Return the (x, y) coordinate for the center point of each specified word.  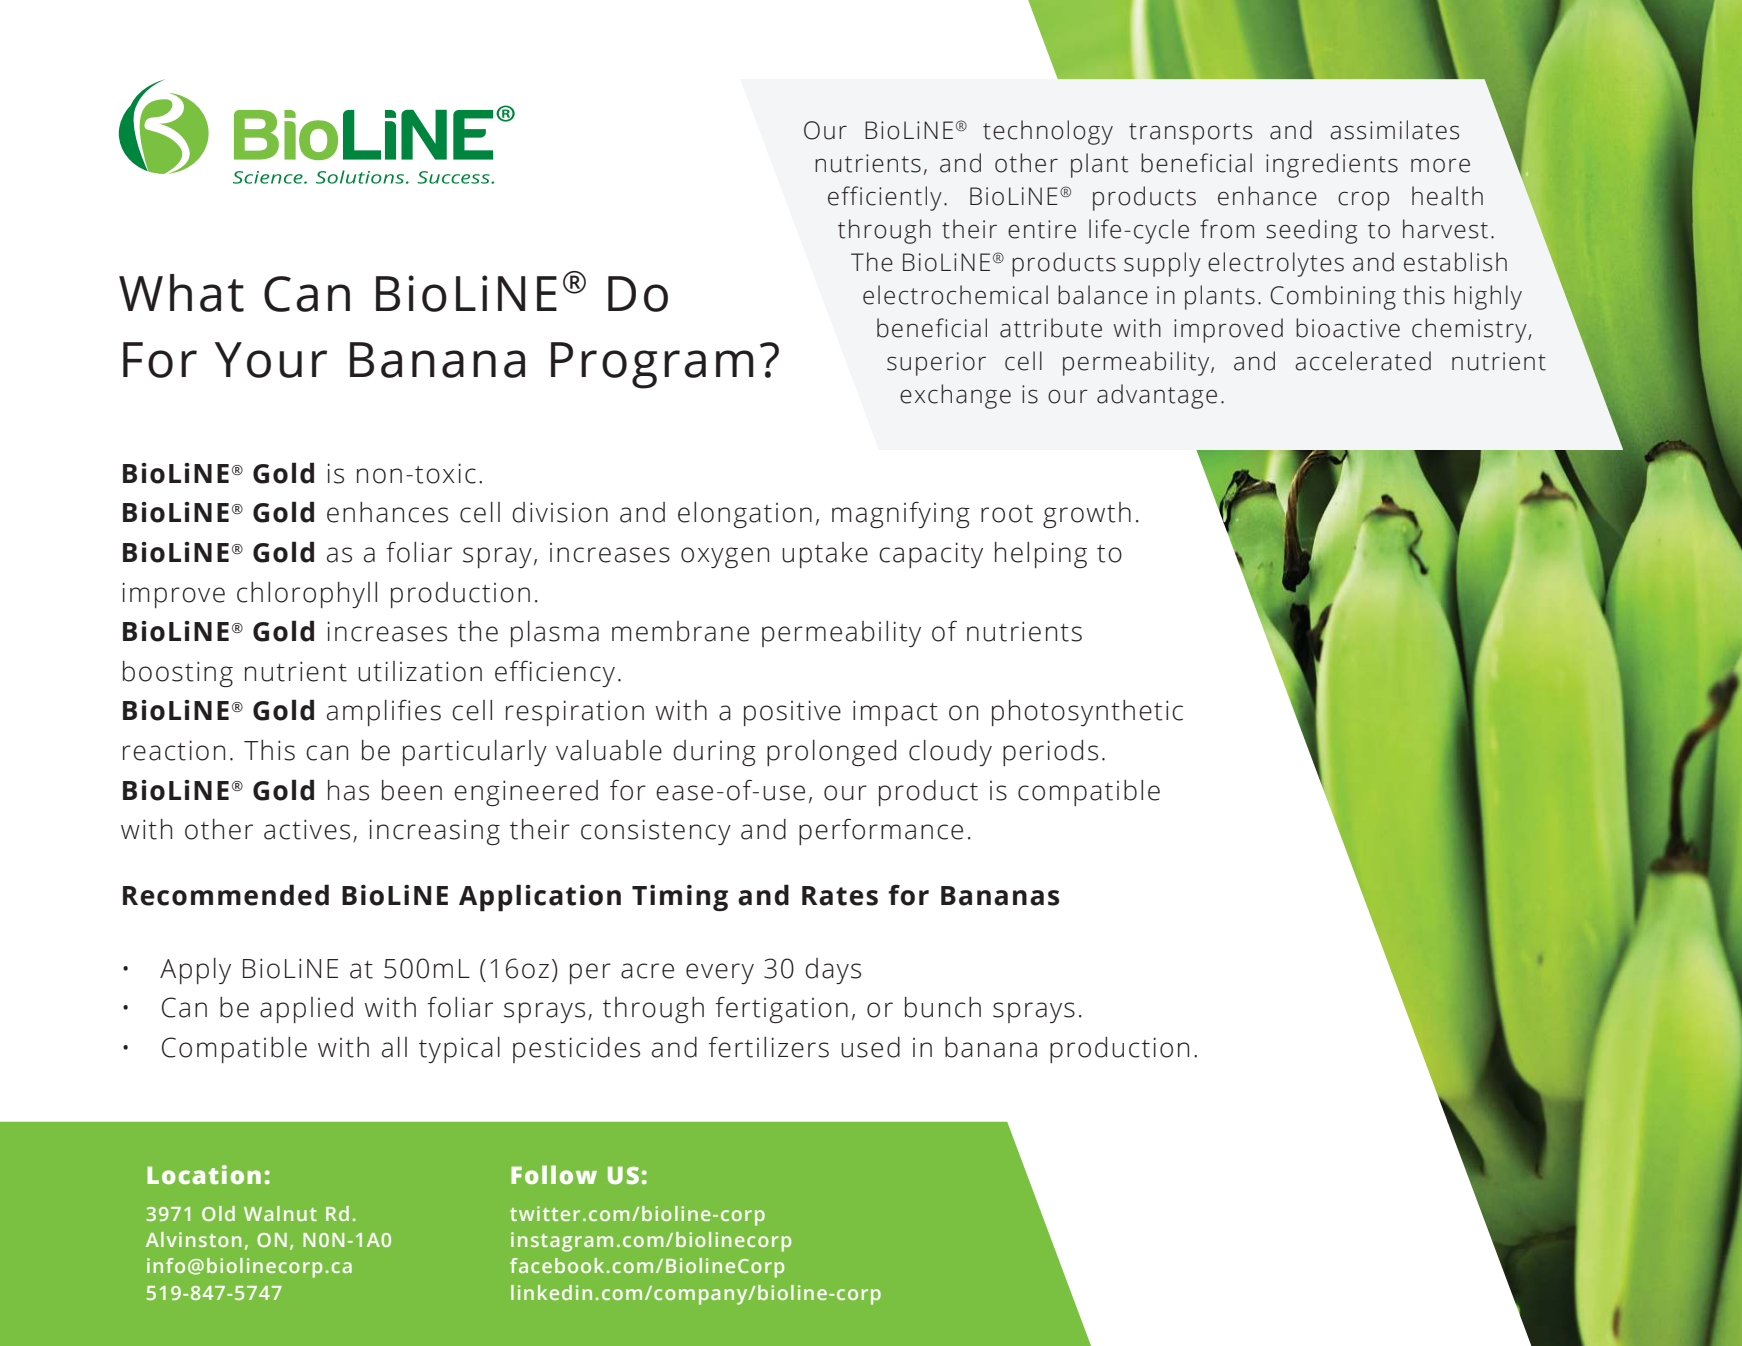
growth (1087, 515)
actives (307, 829)
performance (881, 832)
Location (204, 1175)
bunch (943, 1007)
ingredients (1332, 165)
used (870, 1047)
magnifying (901, 515)
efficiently (885, 198)
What (181, 293)
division (560, 512)
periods (1050, 753)
